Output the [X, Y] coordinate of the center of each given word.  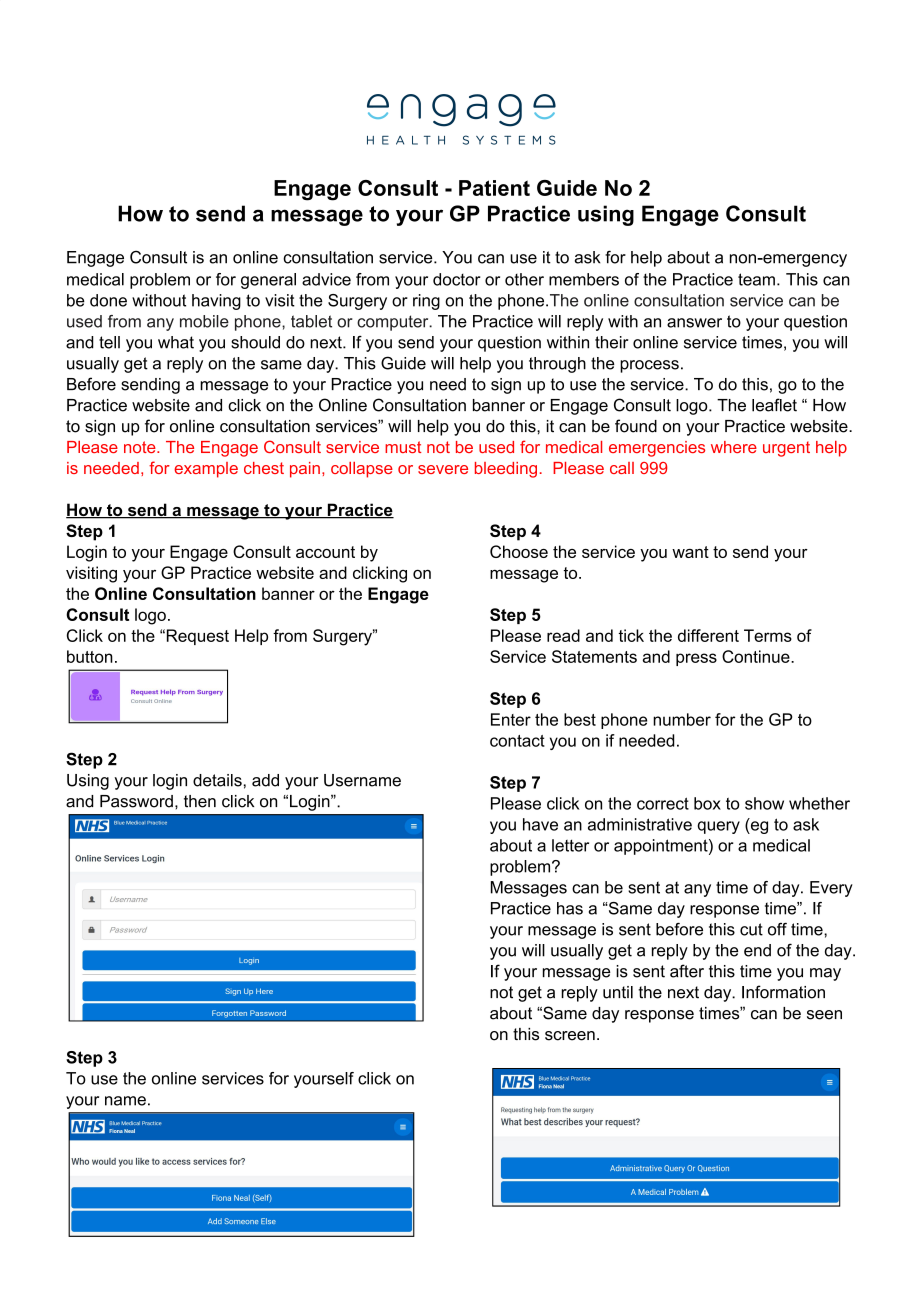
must [403, 447]
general [268, 281]
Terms [768, 635]
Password [136, 801]
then [200, 801]
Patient [494, 188]
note [141, 447]
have [540, 824]
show [764, 803]
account [325, 552]
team [756, 279]
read [563, 635]
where [734, 447]
